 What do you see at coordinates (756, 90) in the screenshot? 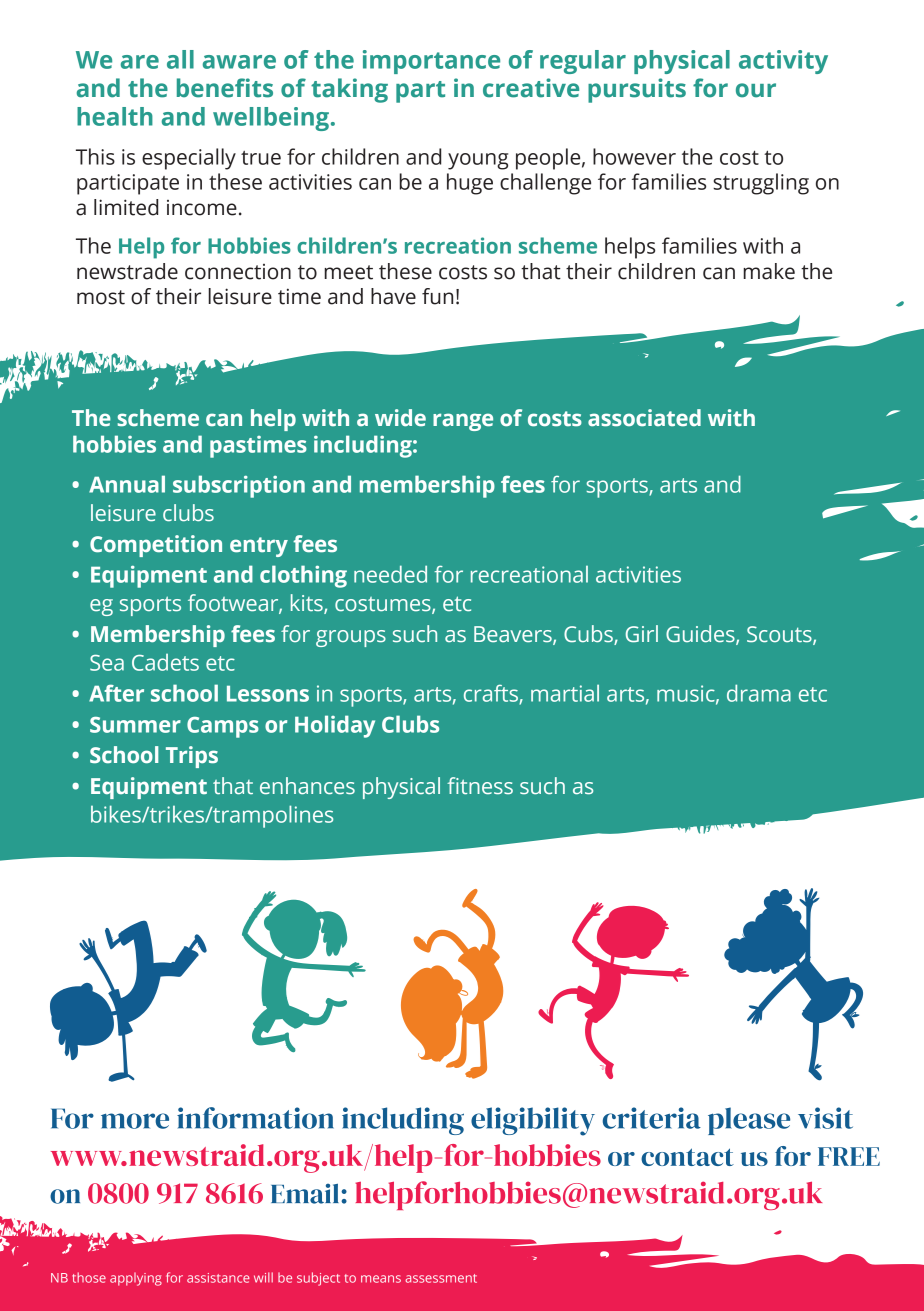
I see `our` at bounding box center [756, 90].
